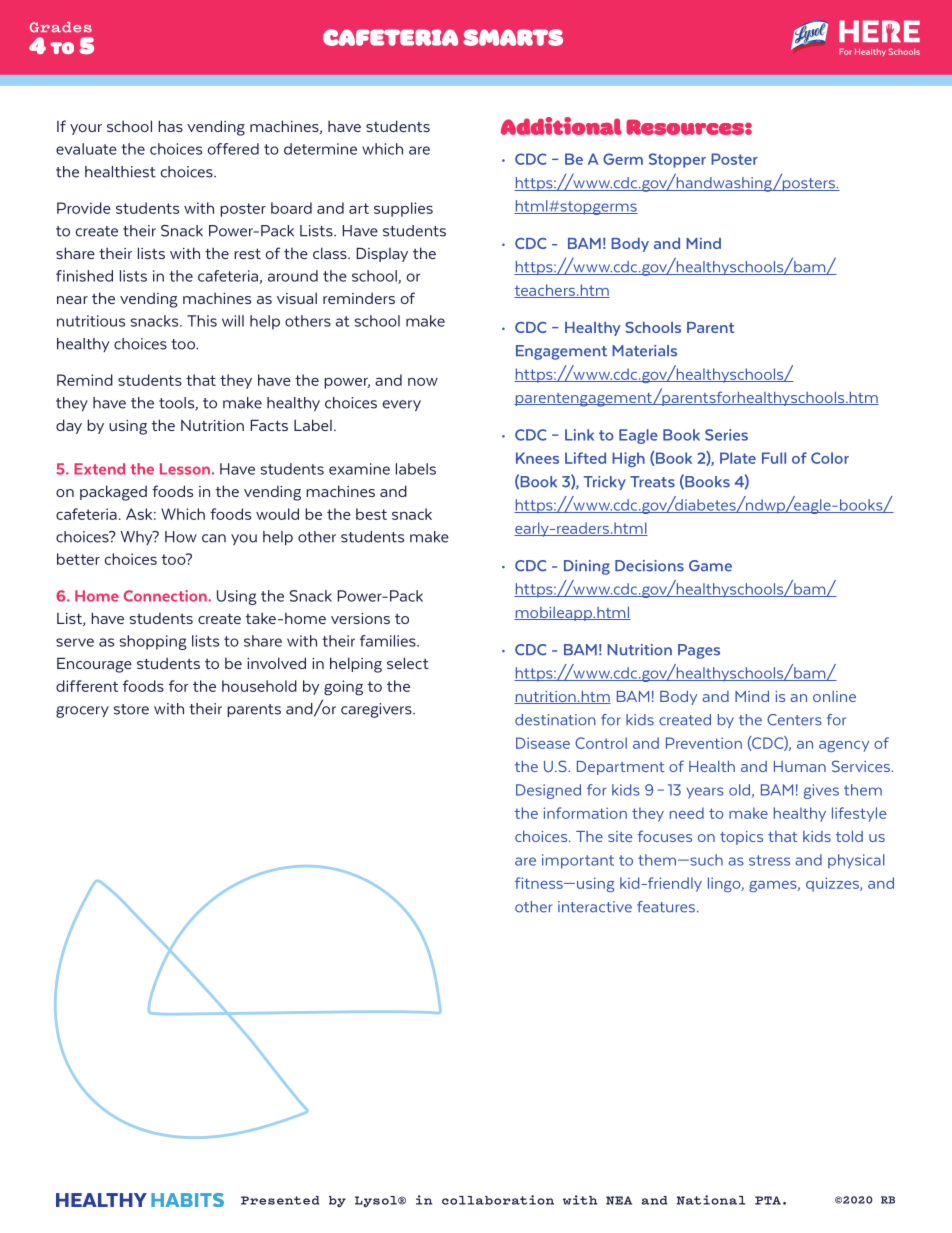 The image size is (952, 1233). Describe the element at coordinates (578, 861) in the screenshot. I see `important` at that location.
